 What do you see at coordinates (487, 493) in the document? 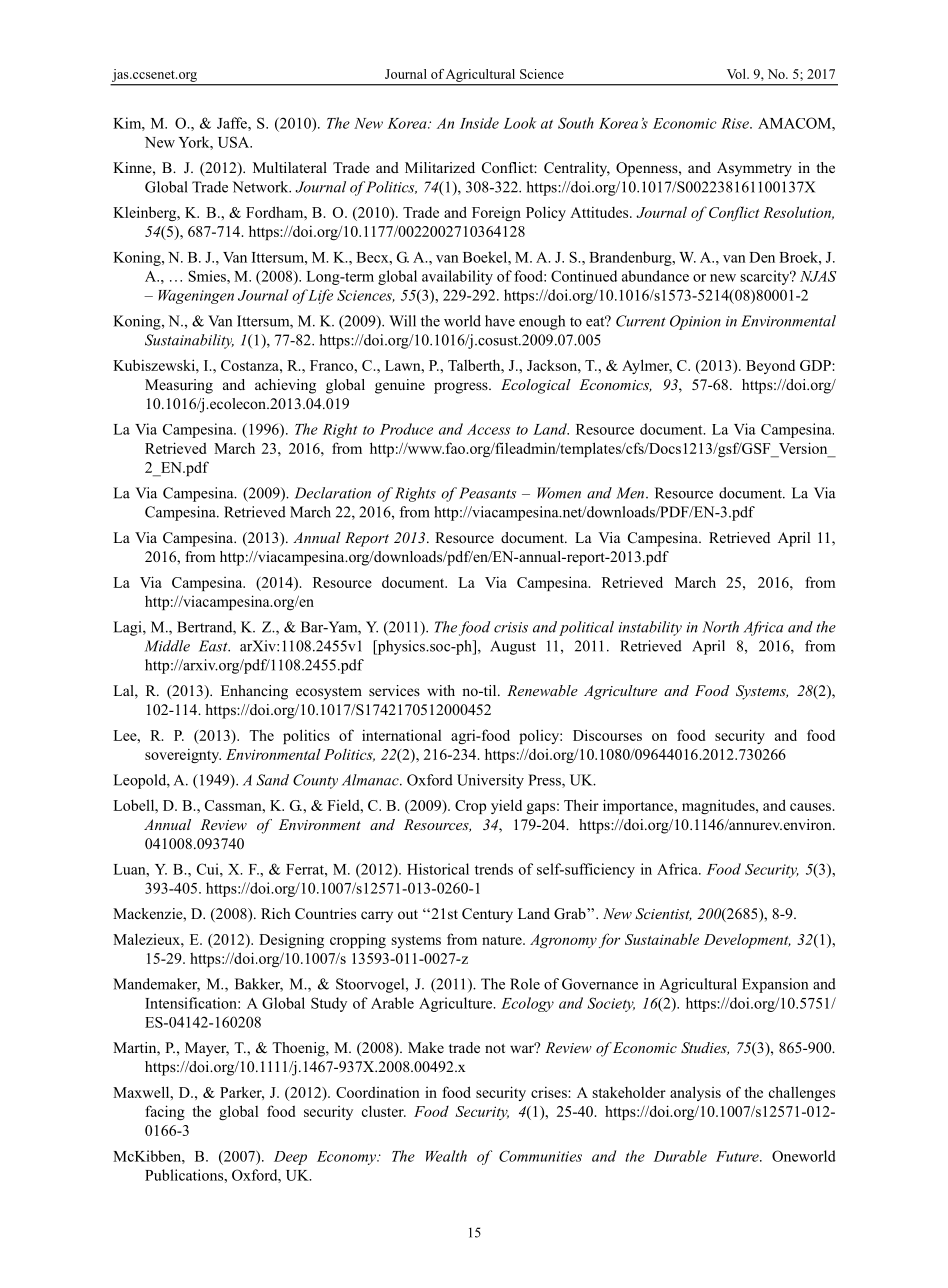
I see `Peasants` at bounding box center [487, 493].
